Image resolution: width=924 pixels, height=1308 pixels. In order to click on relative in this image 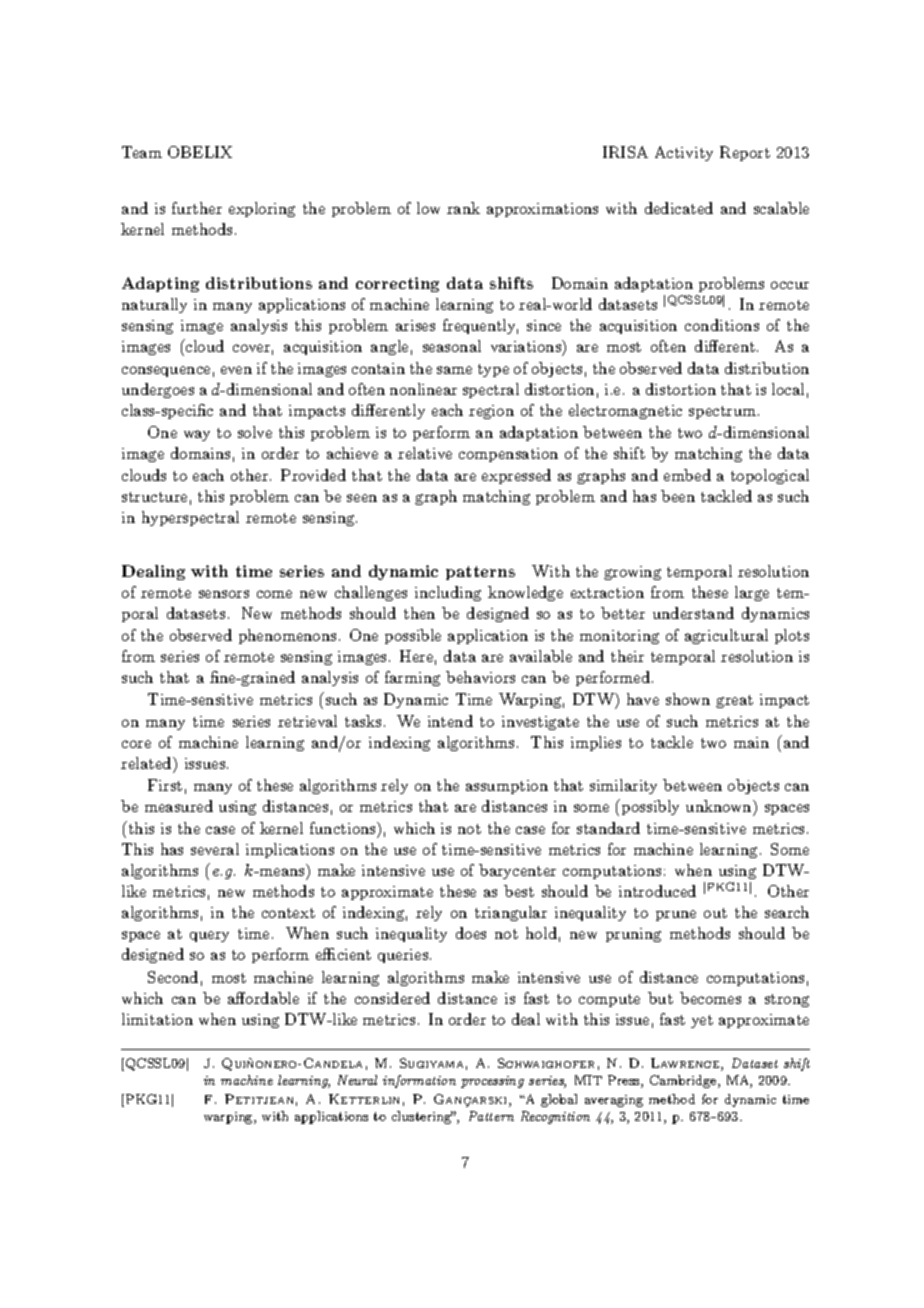, I will do `click(425, 453)`.
